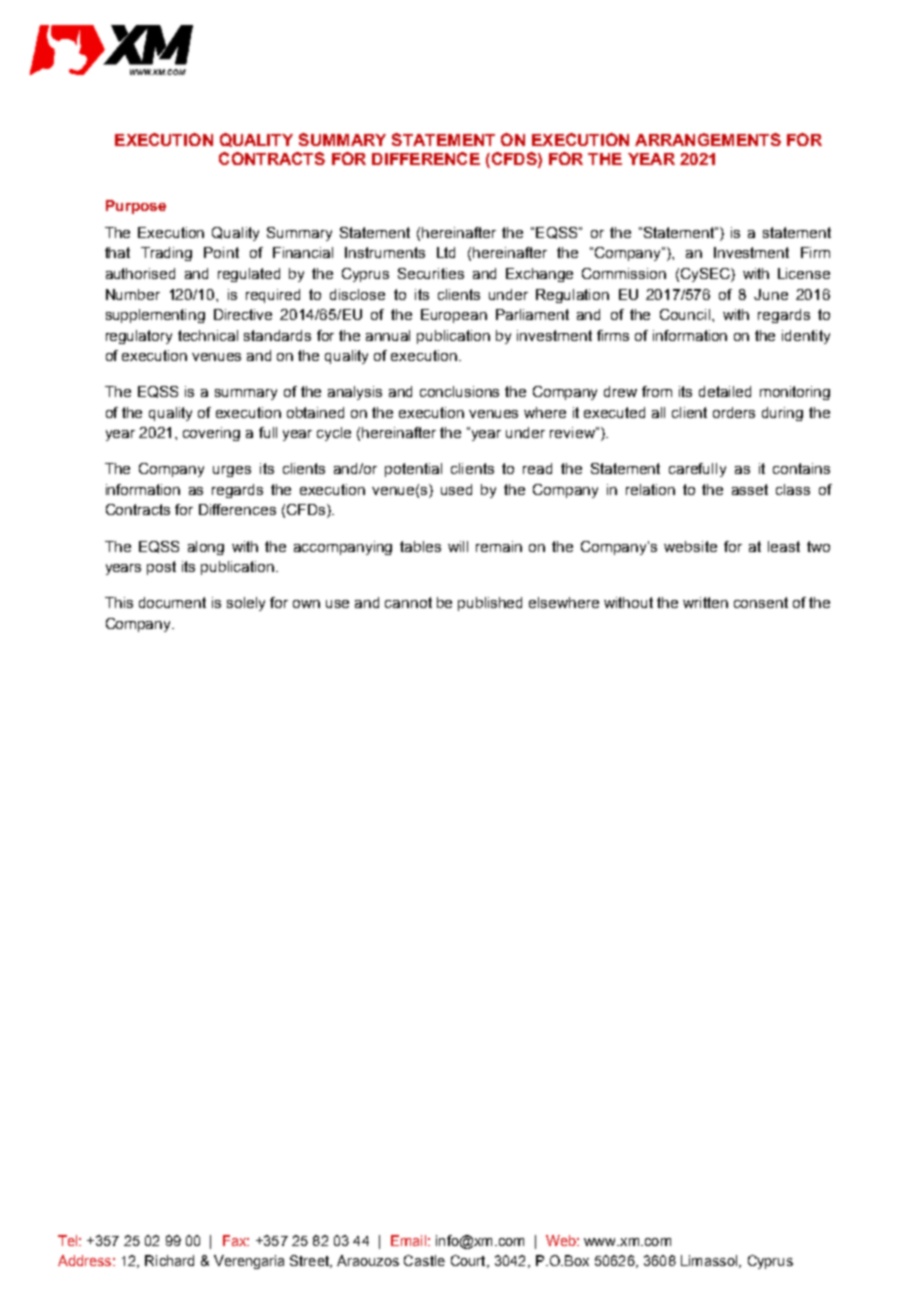 The image size is (924, 1308). I want to click on asset, so click(750, 489).
